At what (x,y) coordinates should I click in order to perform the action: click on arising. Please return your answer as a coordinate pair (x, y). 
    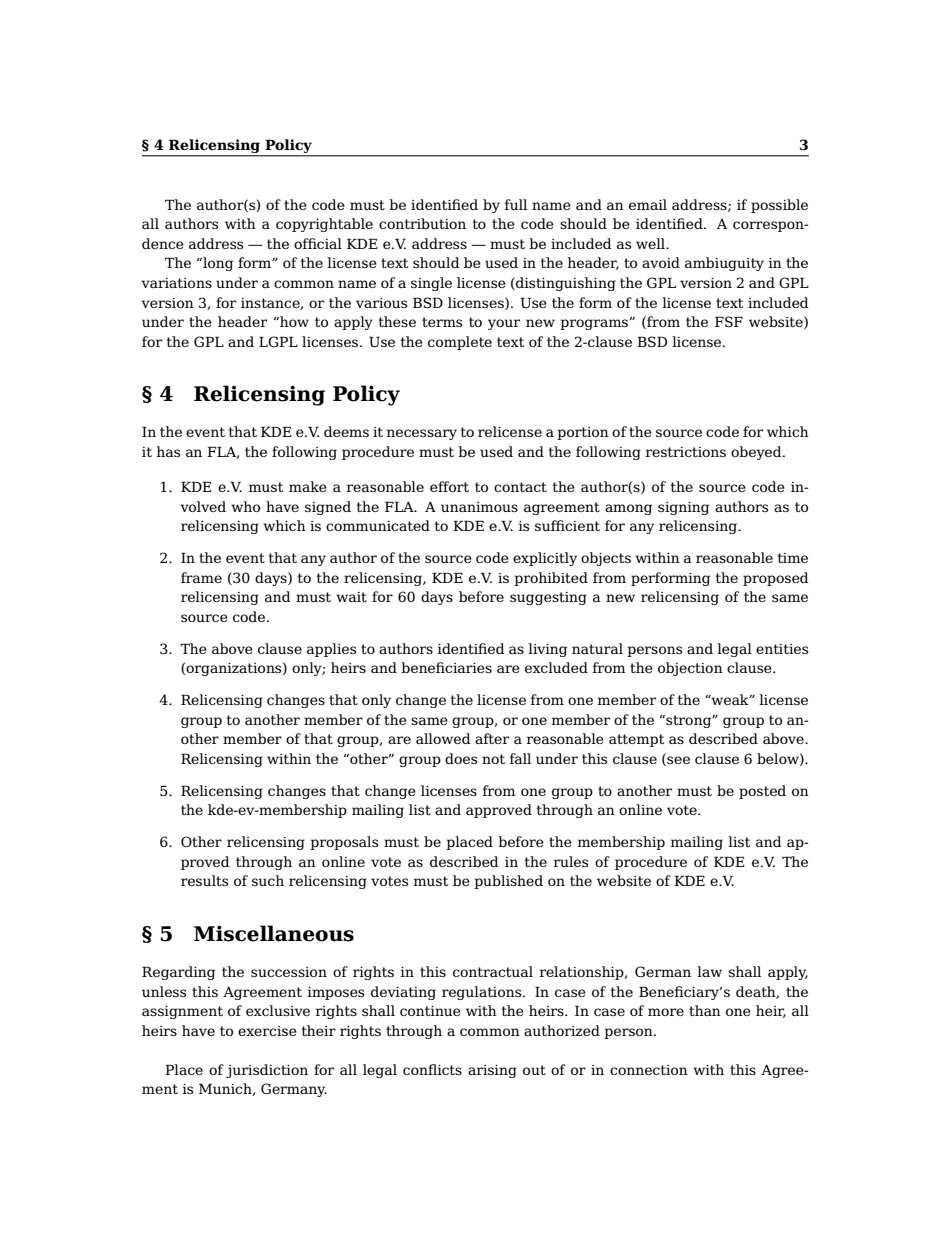
    Looking at the image, I should click on (492, 1071).
